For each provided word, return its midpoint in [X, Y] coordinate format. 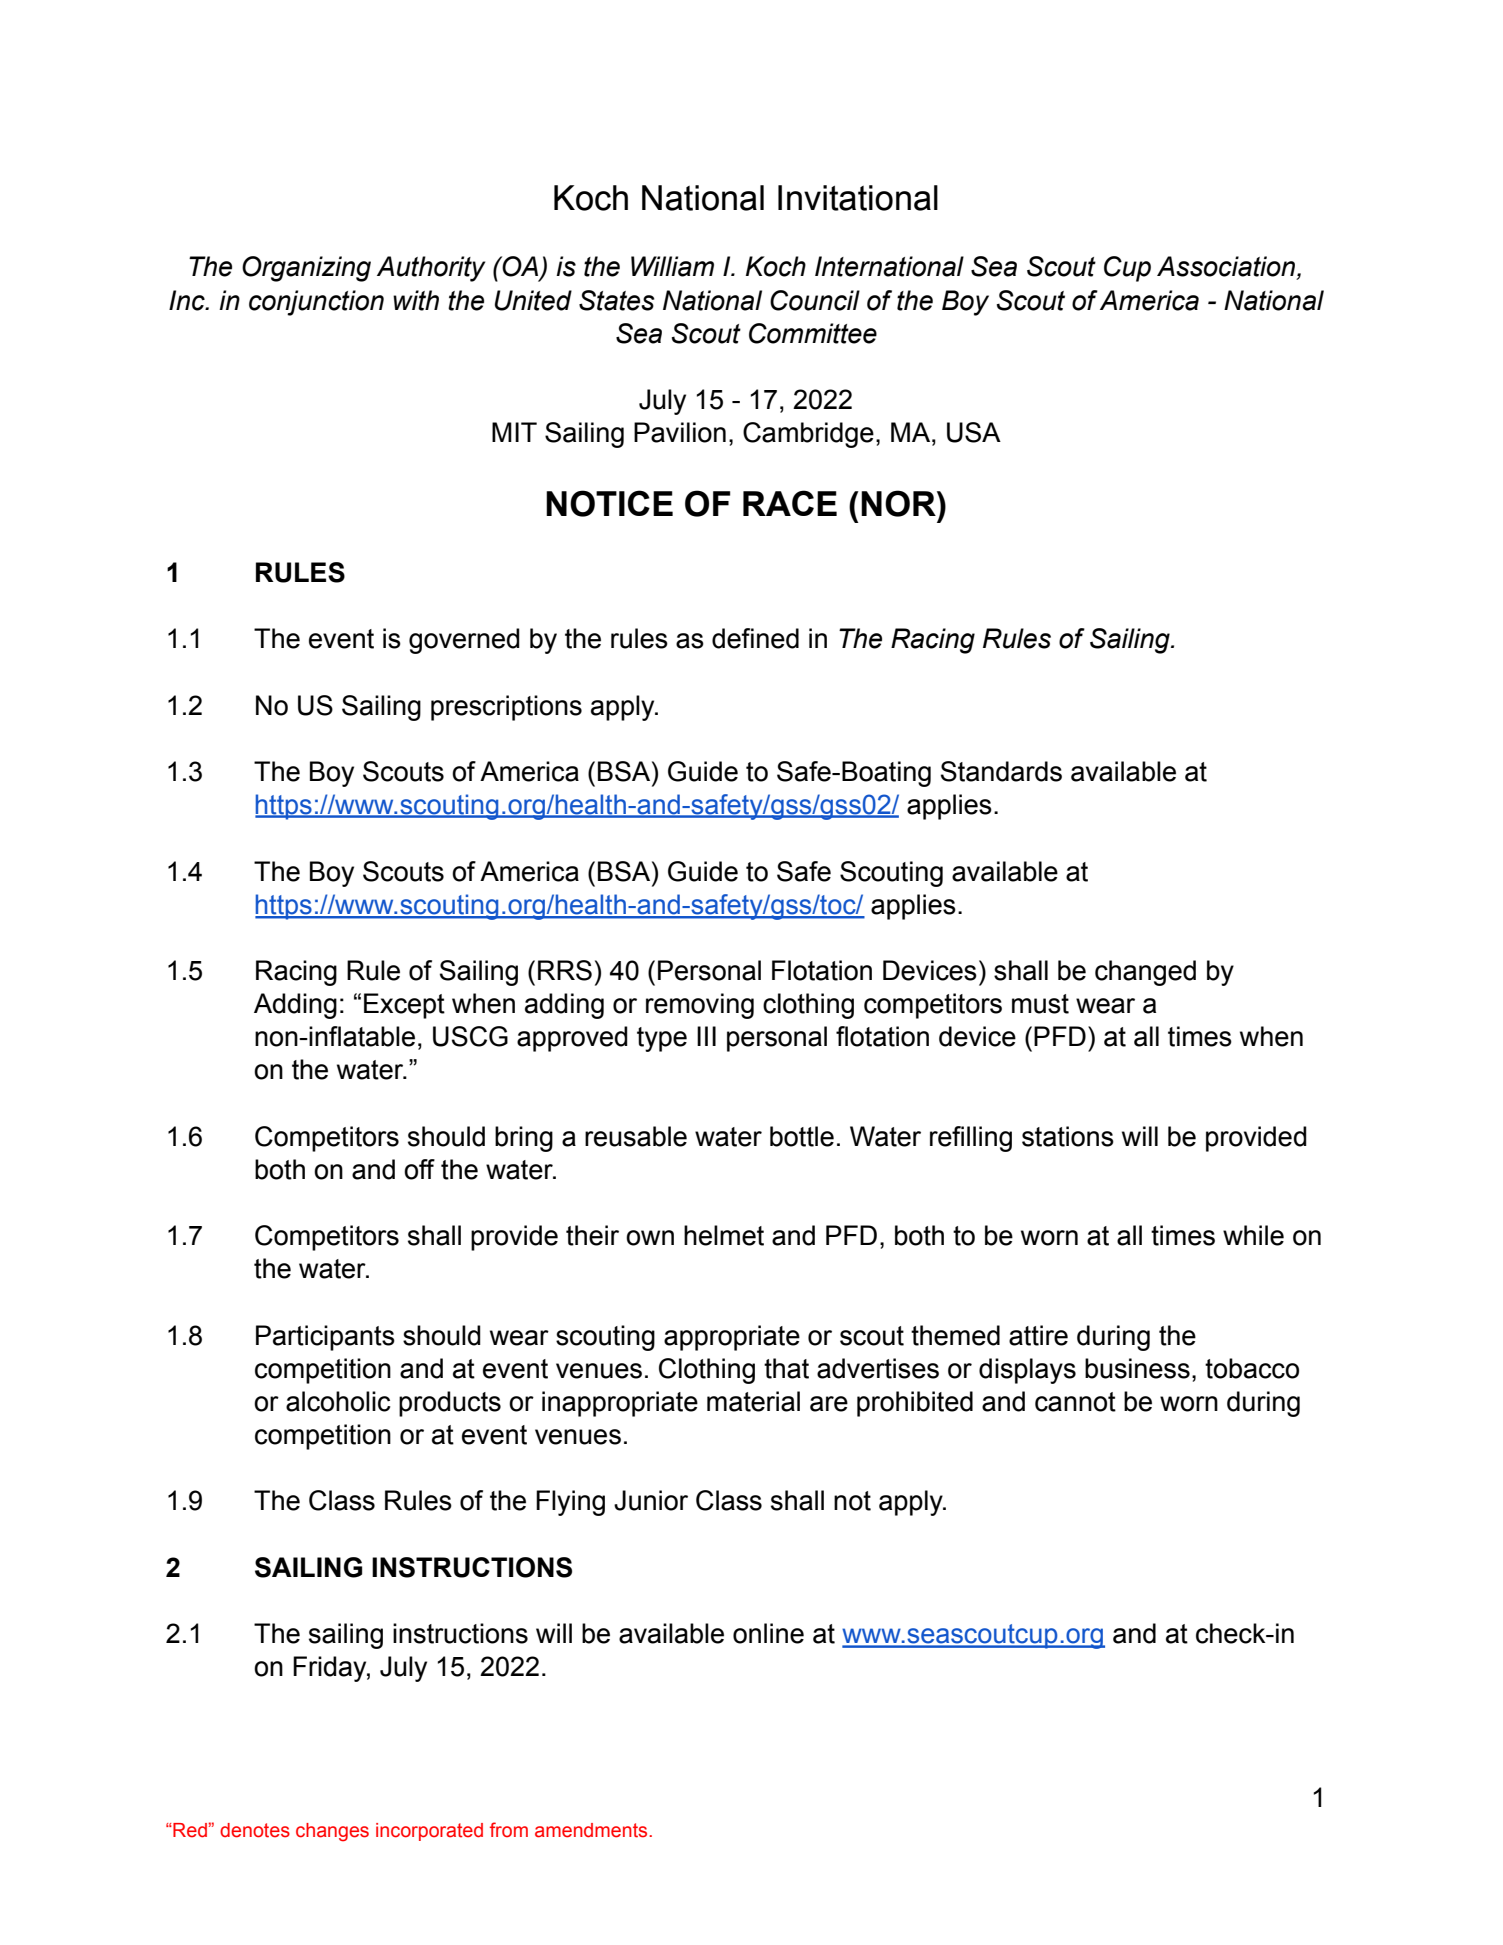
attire [1038, 1335]
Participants [325, 1338]
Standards [1001, 771]
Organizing [306, 269]
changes [332, 1832]
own [650, 1238]
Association [1227, 267]
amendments [592, 1830]
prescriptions [506, 708]
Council [815, 300]
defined [755, 638]
